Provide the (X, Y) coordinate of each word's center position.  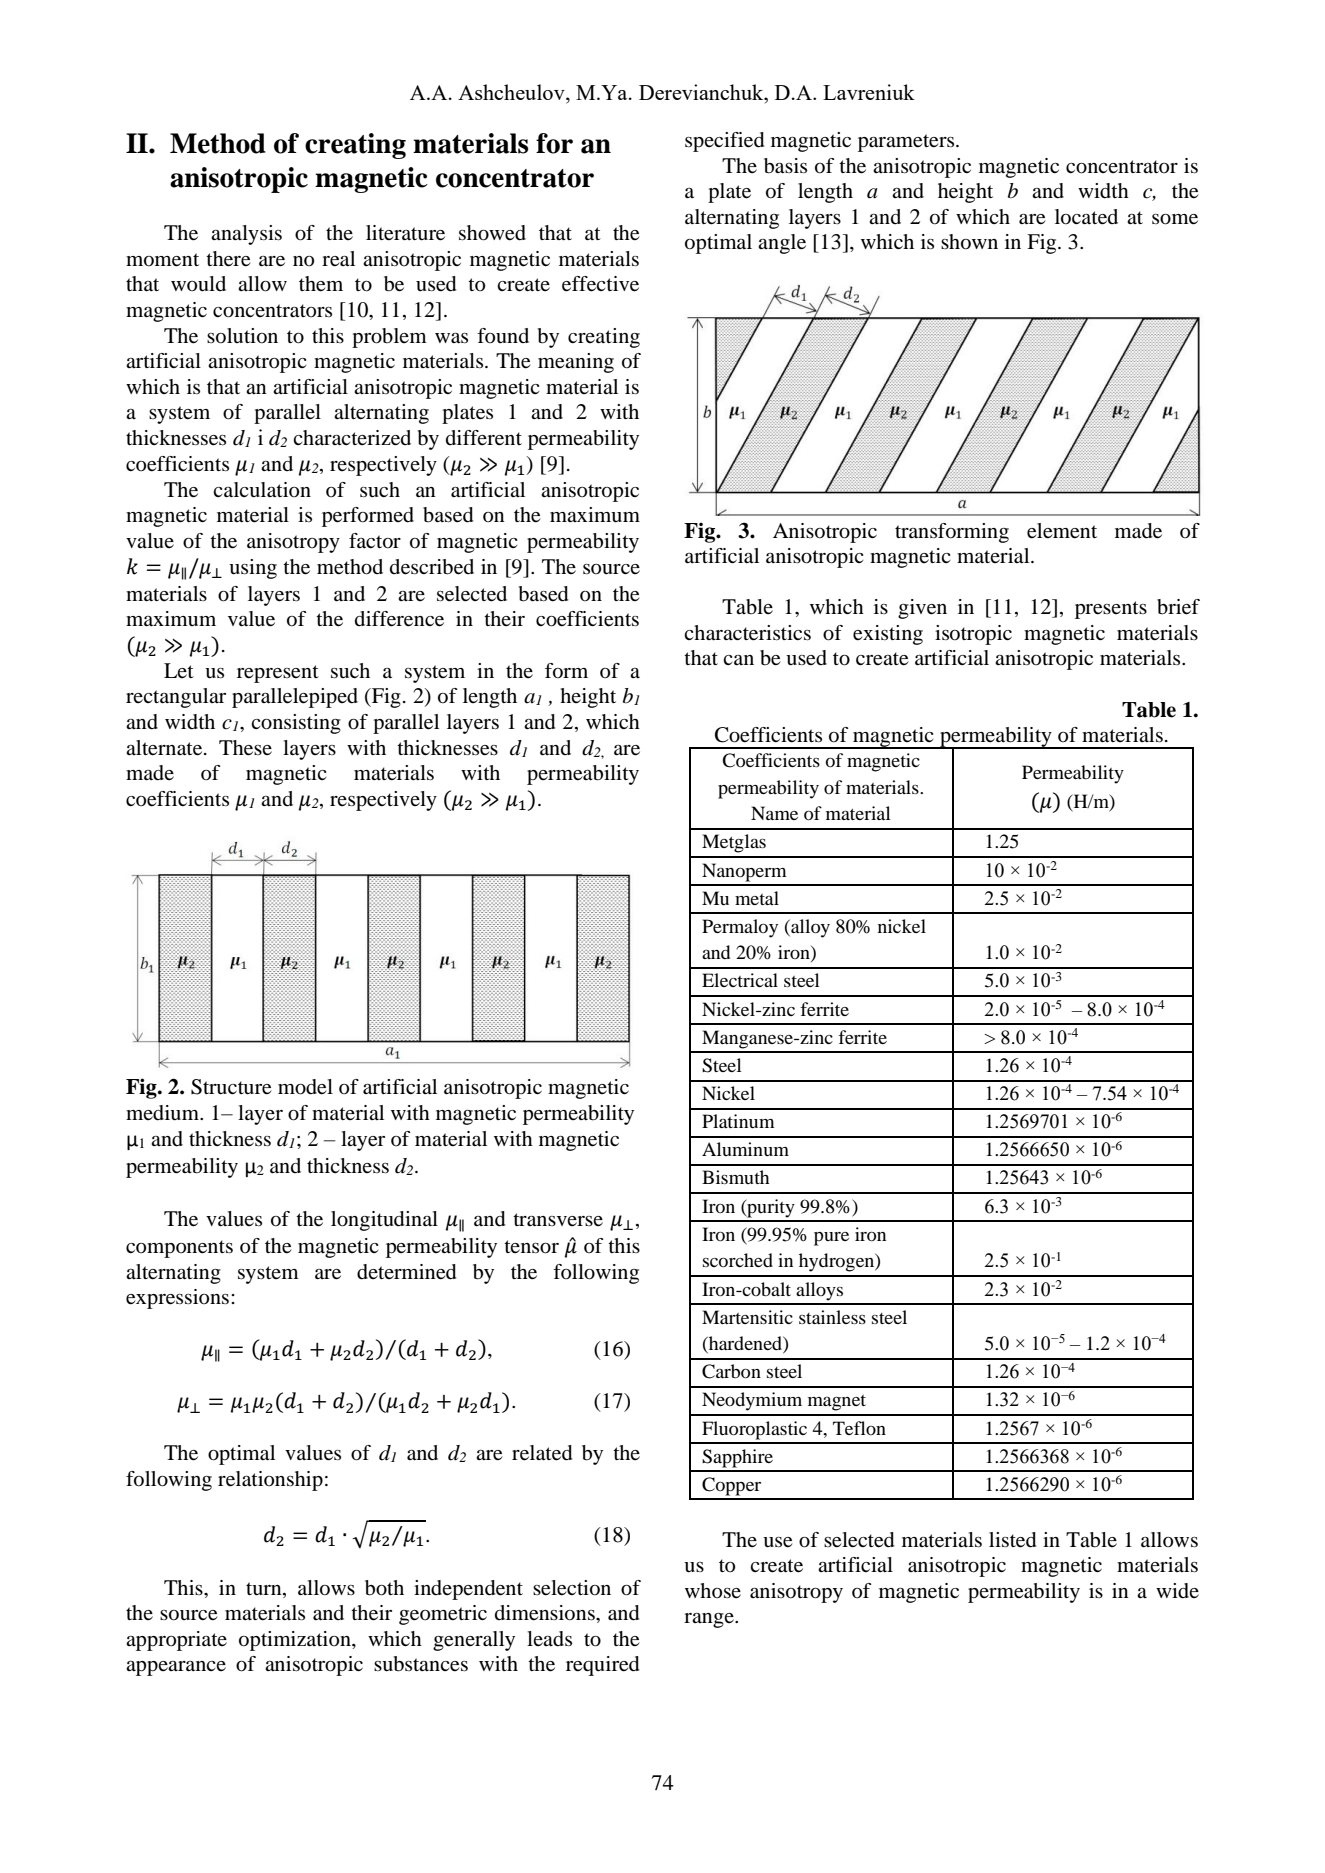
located (1086, 217)
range (710, 1620)
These (245, 748)
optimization (296, 1641)
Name (774, 813)
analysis (246, 235)
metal (757, 898)
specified (724, 142)
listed (1012, 1540)
